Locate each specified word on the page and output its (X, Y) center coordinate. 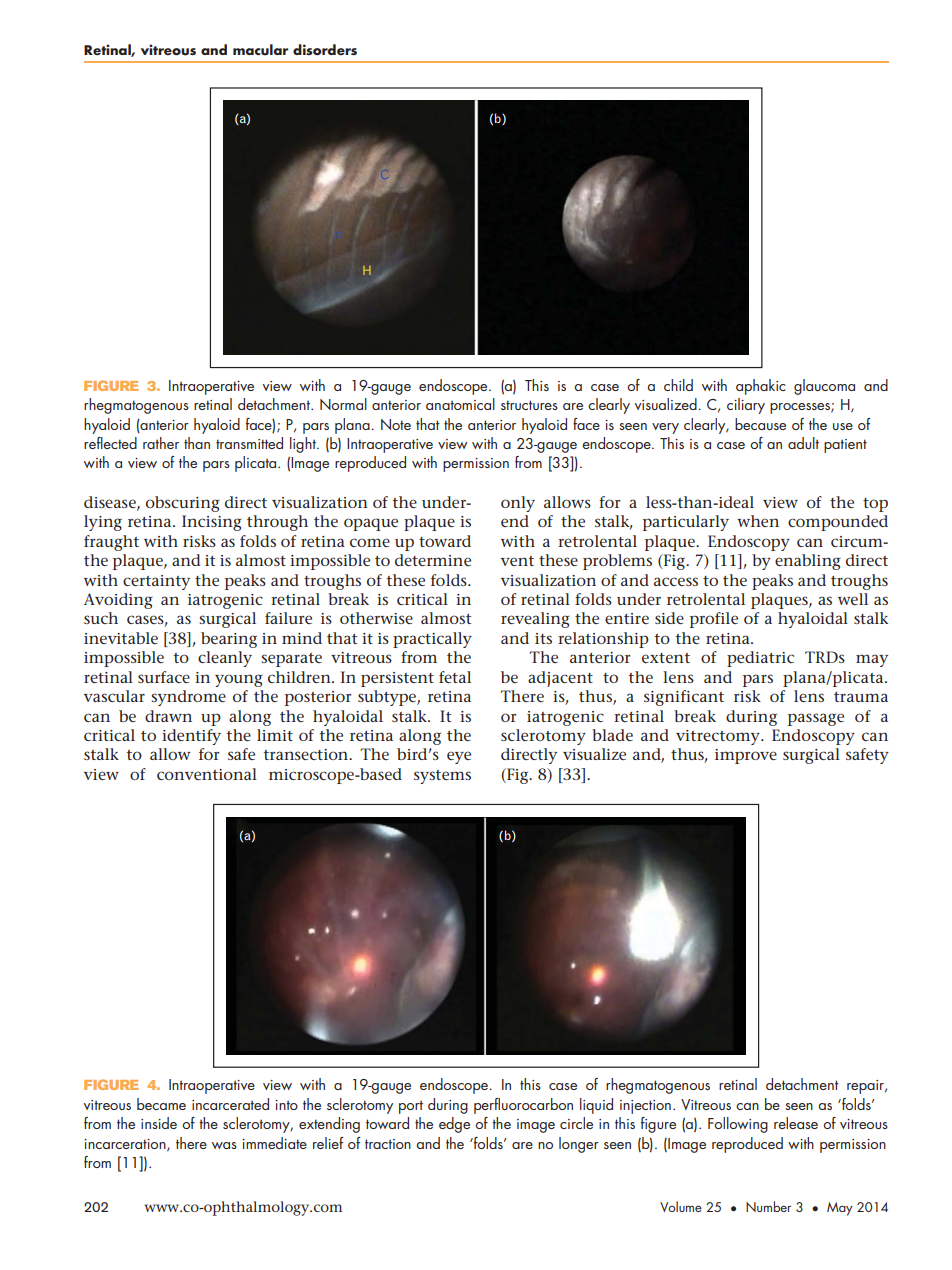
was (224, 1145)
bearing (229, 640)
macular (260, 50)
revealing (535, 620)
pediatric (760, 659)
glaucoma (824, 387)
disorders (325, 50)
